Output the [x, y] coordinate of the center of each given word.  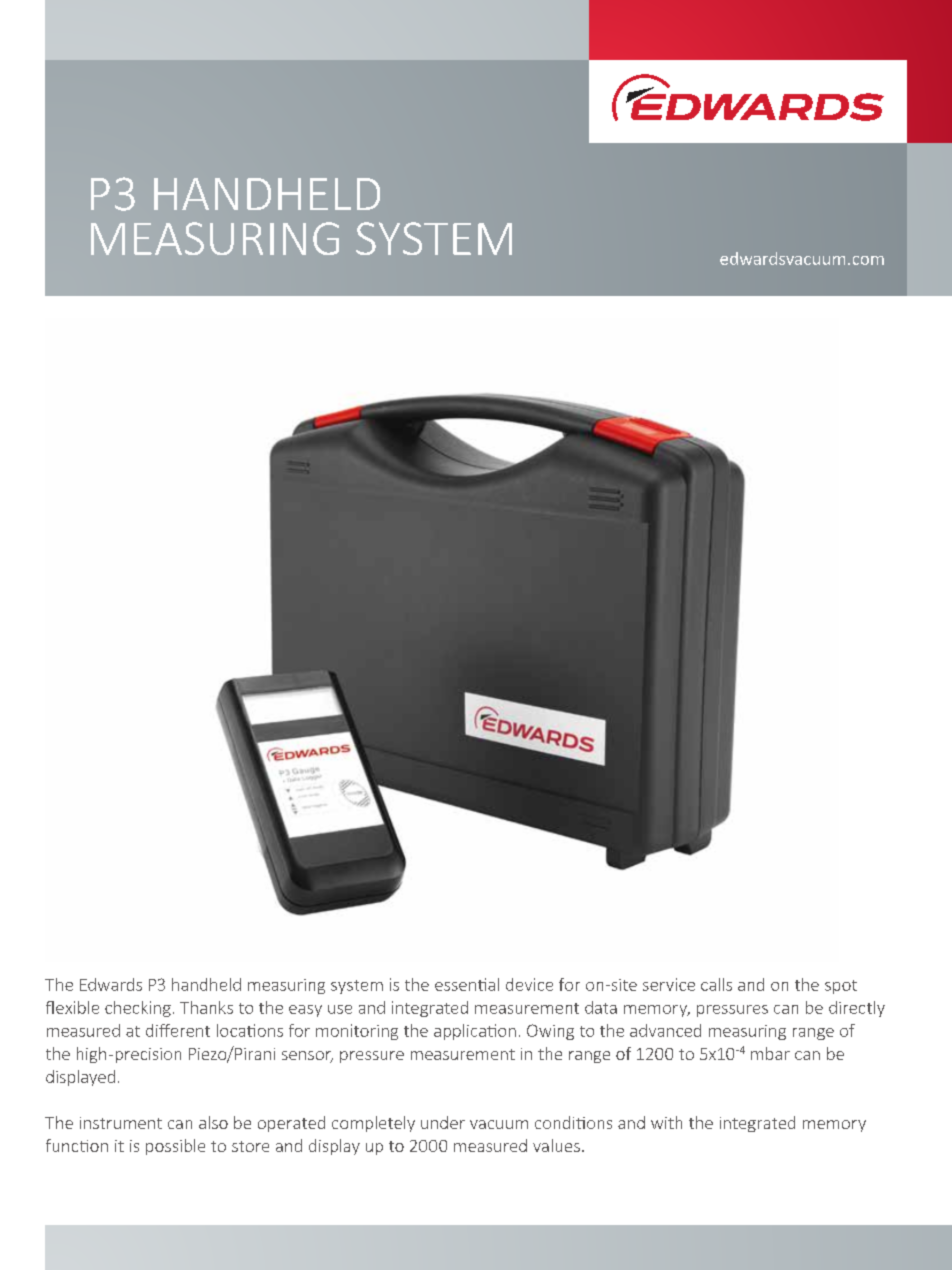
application [475, 1032]
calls [716, 984]
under [443, 1122]
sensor [307, 1057]
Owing [550, 1032]
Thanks [206, 1007]
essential [467, 984]
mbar [770, 1053]
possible [175, 1147]
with [666, 1122]
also [213, 1122]
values [556, 1145]
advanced [665, 1030]
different [178, 1030]
